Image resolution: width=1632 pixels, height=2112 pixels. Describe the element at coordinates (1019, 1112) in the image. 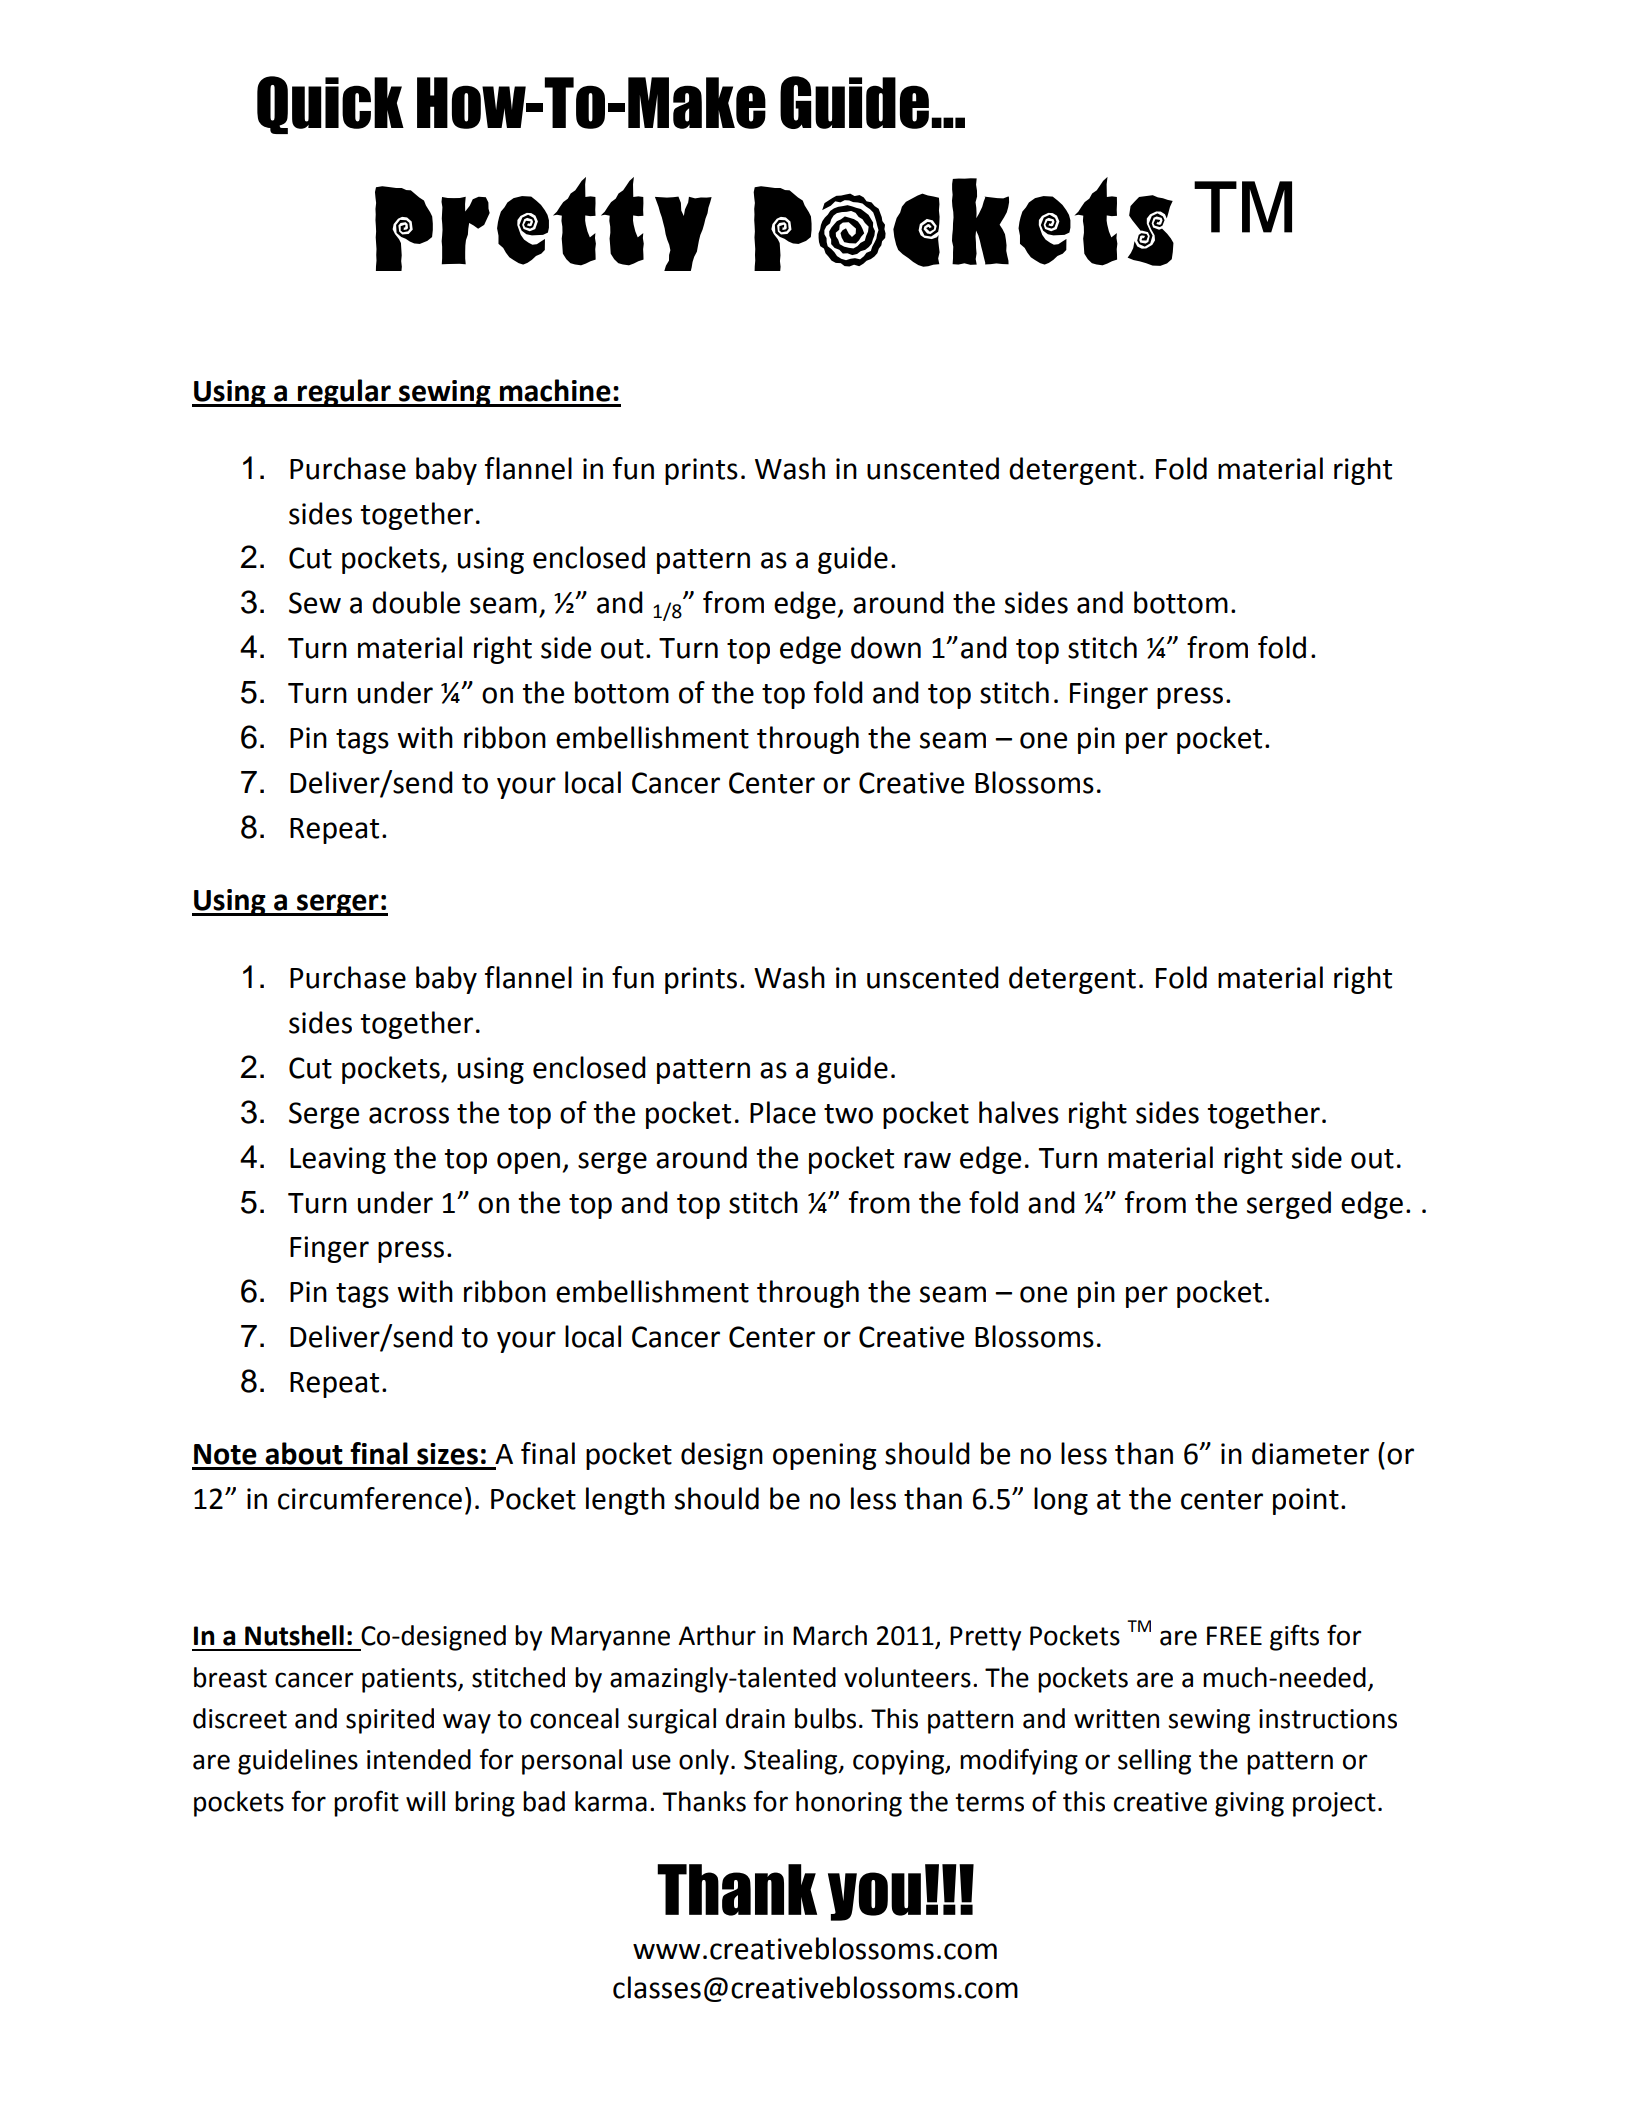

I see `halves` at that location.
